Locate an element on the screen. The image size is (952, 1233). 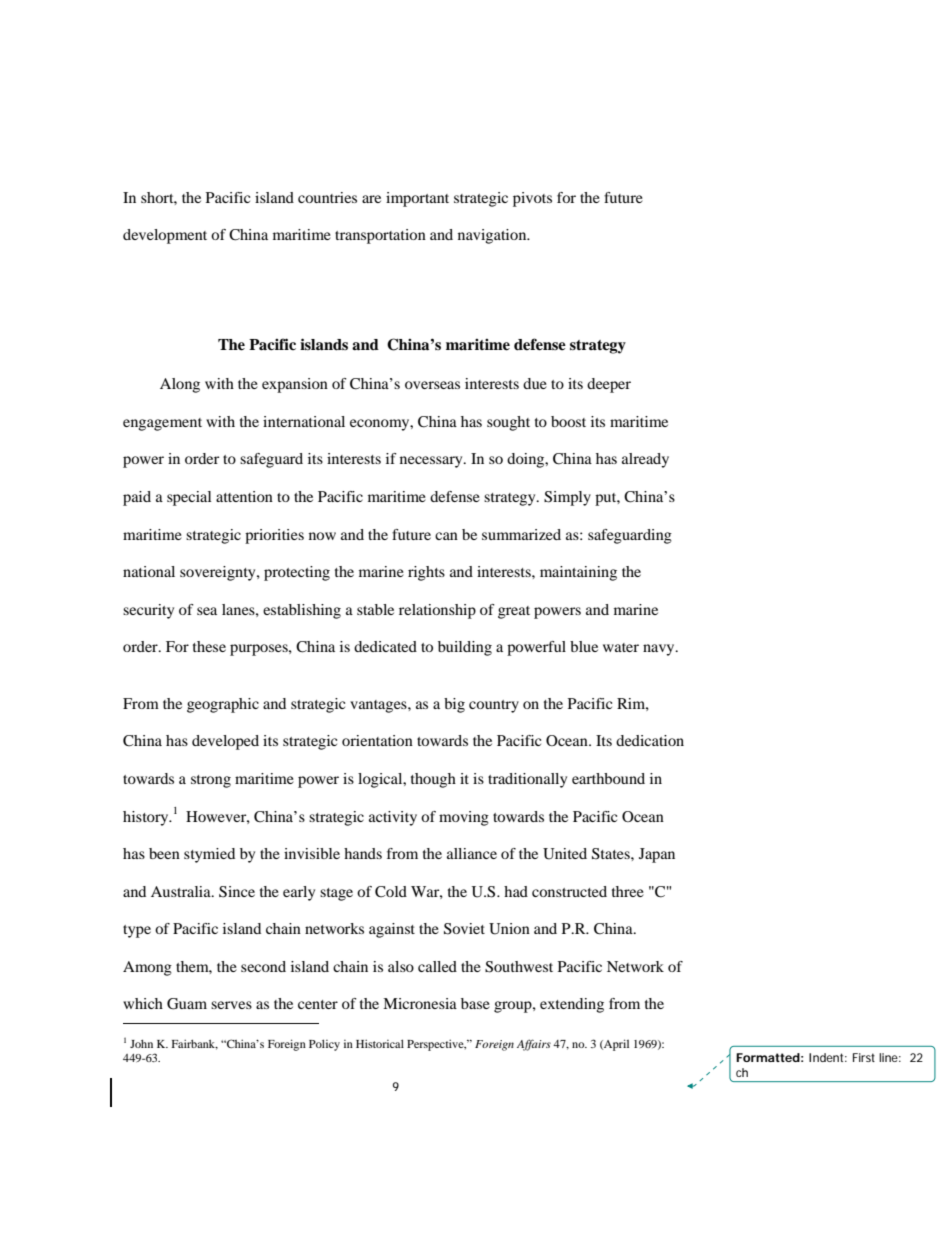
dedication is located at coordinates (650, 740).
